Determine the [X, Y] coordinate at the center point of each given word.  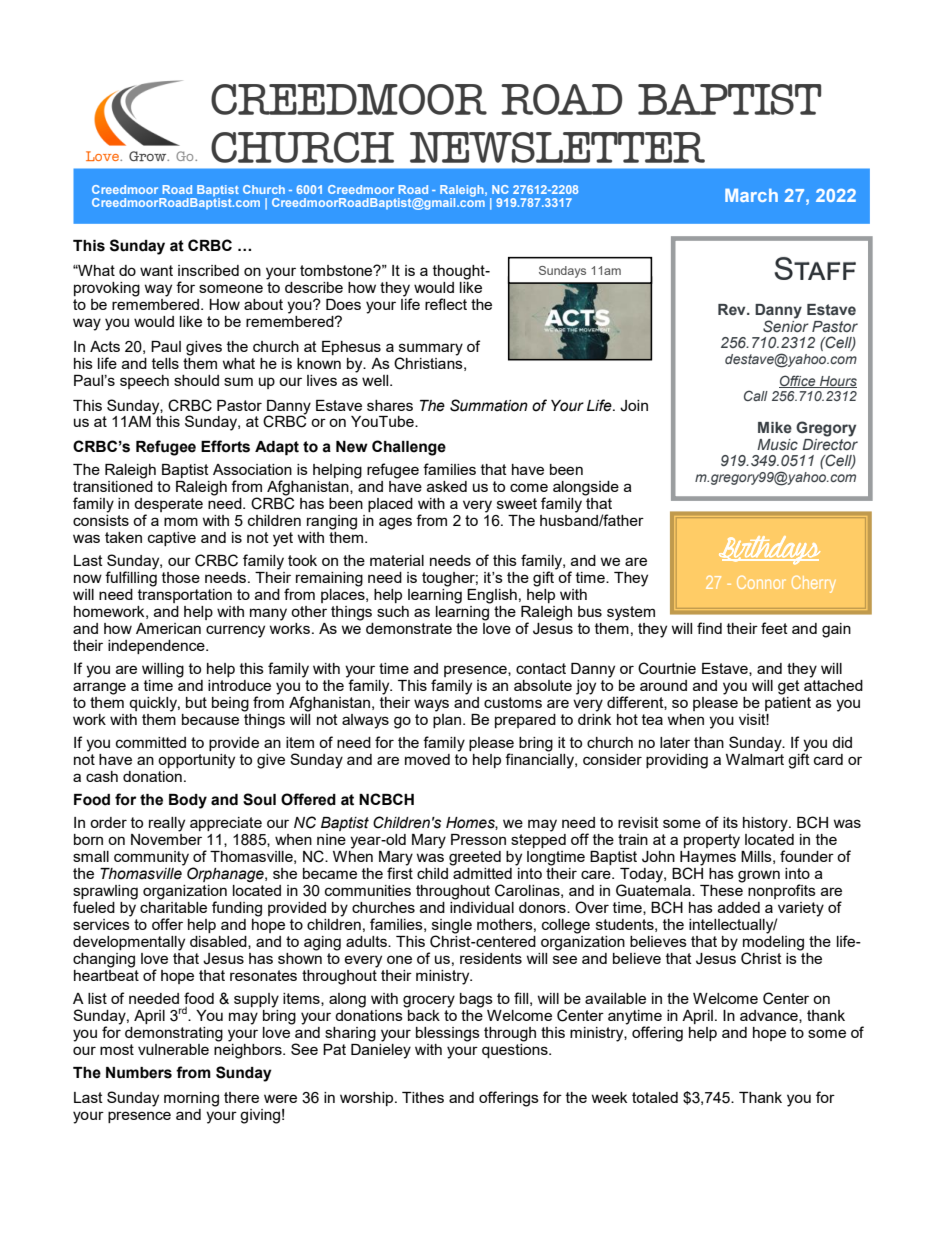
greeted [475, 858]
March [751, 195]
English [492, 596]
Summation [489, 405]
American [168, 628]
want [156, 270]
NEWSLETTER [557, 147]
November [166, 839]
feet [774, 628]
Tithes [423, 1097]
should [196, 380]
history [766, 824]
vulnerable [173, 1049]
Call [756, 395]
